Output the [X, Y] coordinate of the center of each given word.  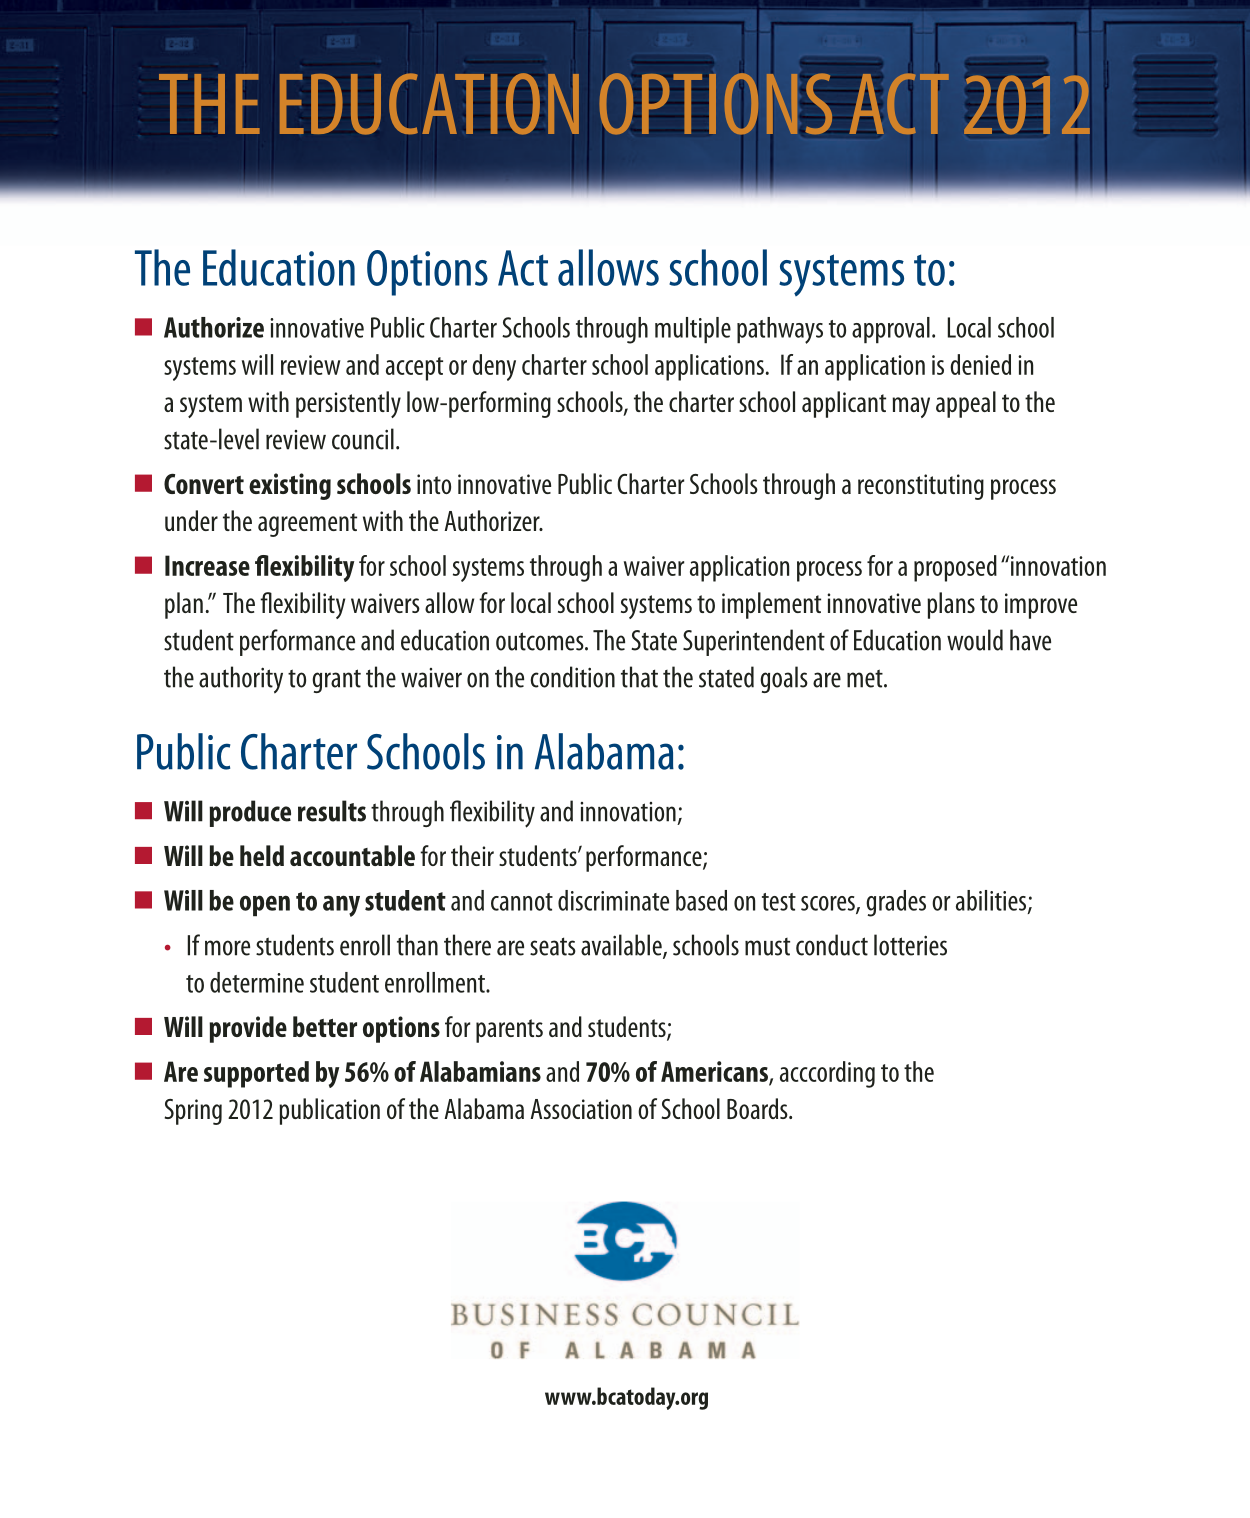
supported [256, 1074]
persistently [348, 404]
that [639, 677]
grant [336, 681]
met [866, 678]
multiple [693, 330]
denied [980, 364]
